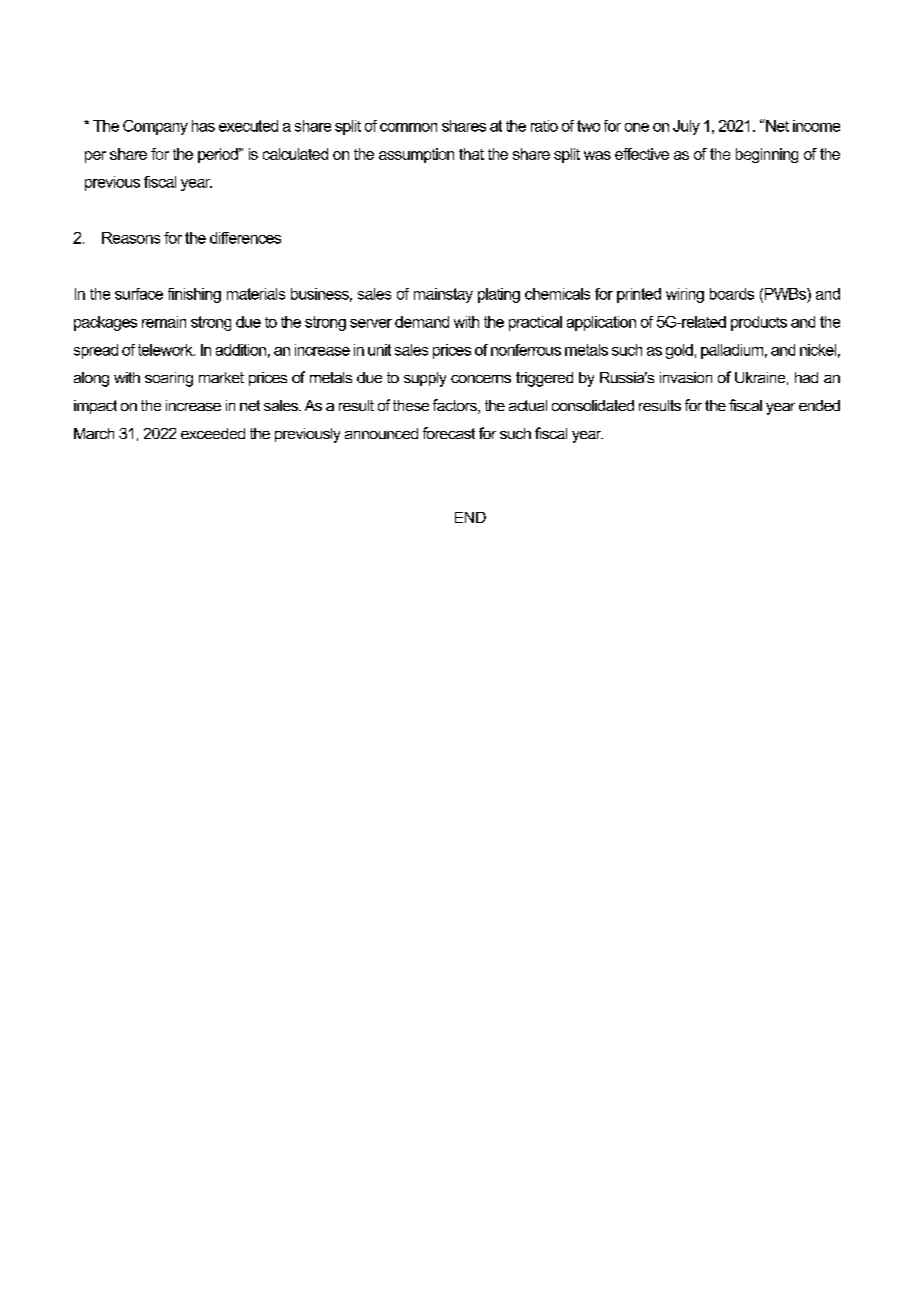 The width and height of the document is (924, 1308). What do you see at coordinates (686, 127) in the document?
I see `July` at bounding box center [686, 127].
